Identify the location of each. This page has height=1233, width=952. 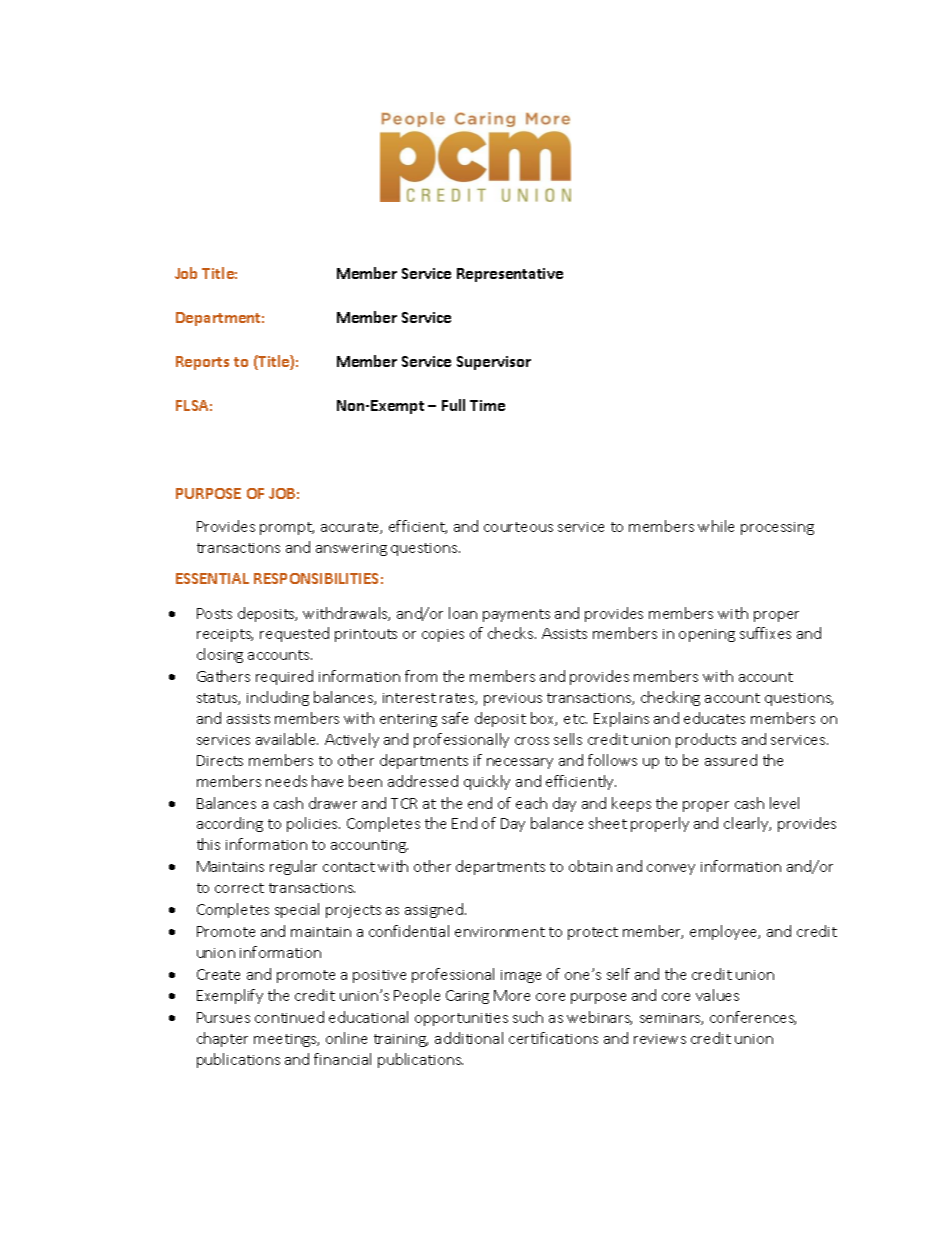
(531, 803).
